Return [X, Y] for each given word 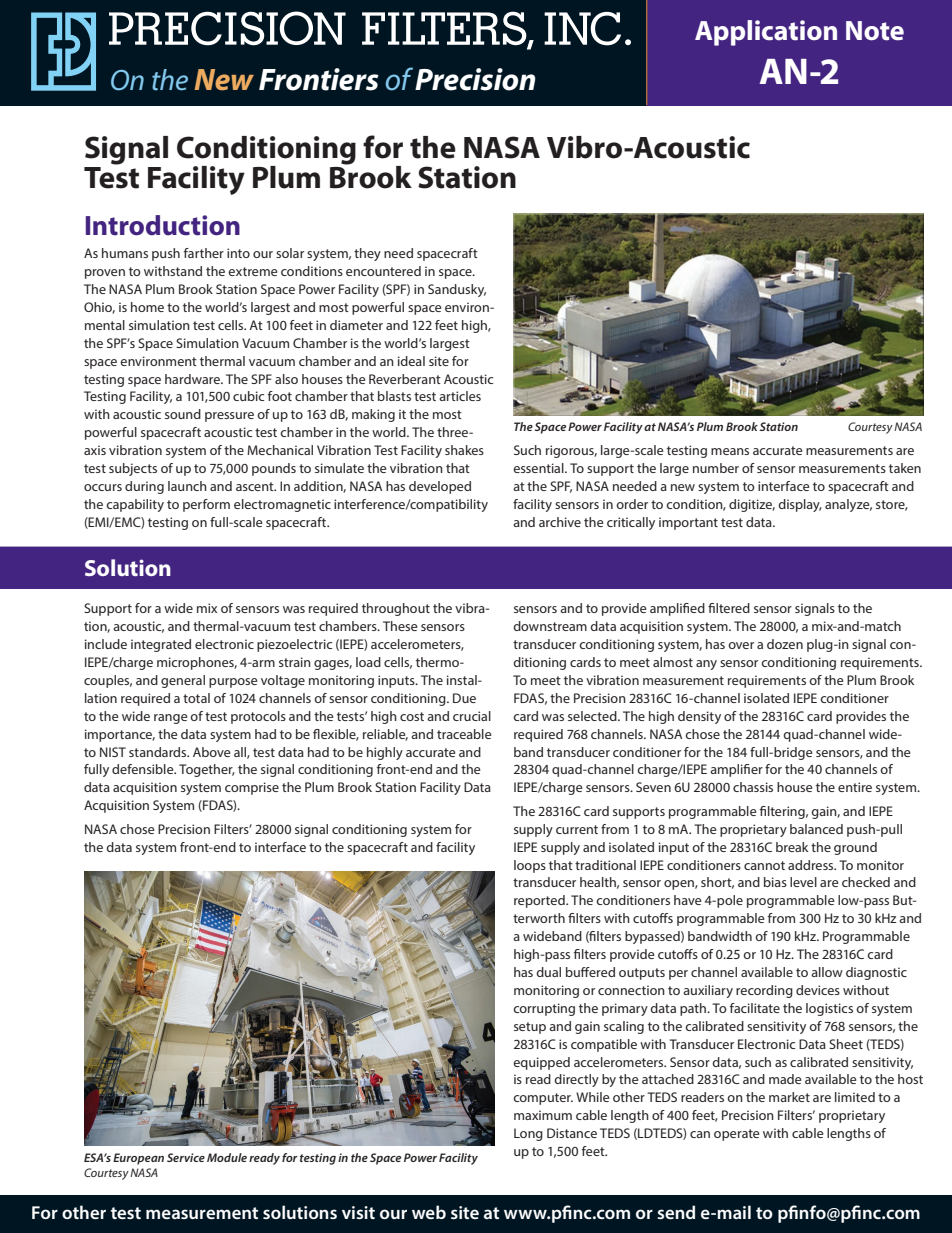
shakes [464, 450]
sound [183, 414]
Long [528, 1134]
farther [204, 253]
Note [875, 31]
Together [207, 770]
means [730, 451]
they [367, 254]
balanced [816, 829]
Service [186, 1157]
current [577, 829]
